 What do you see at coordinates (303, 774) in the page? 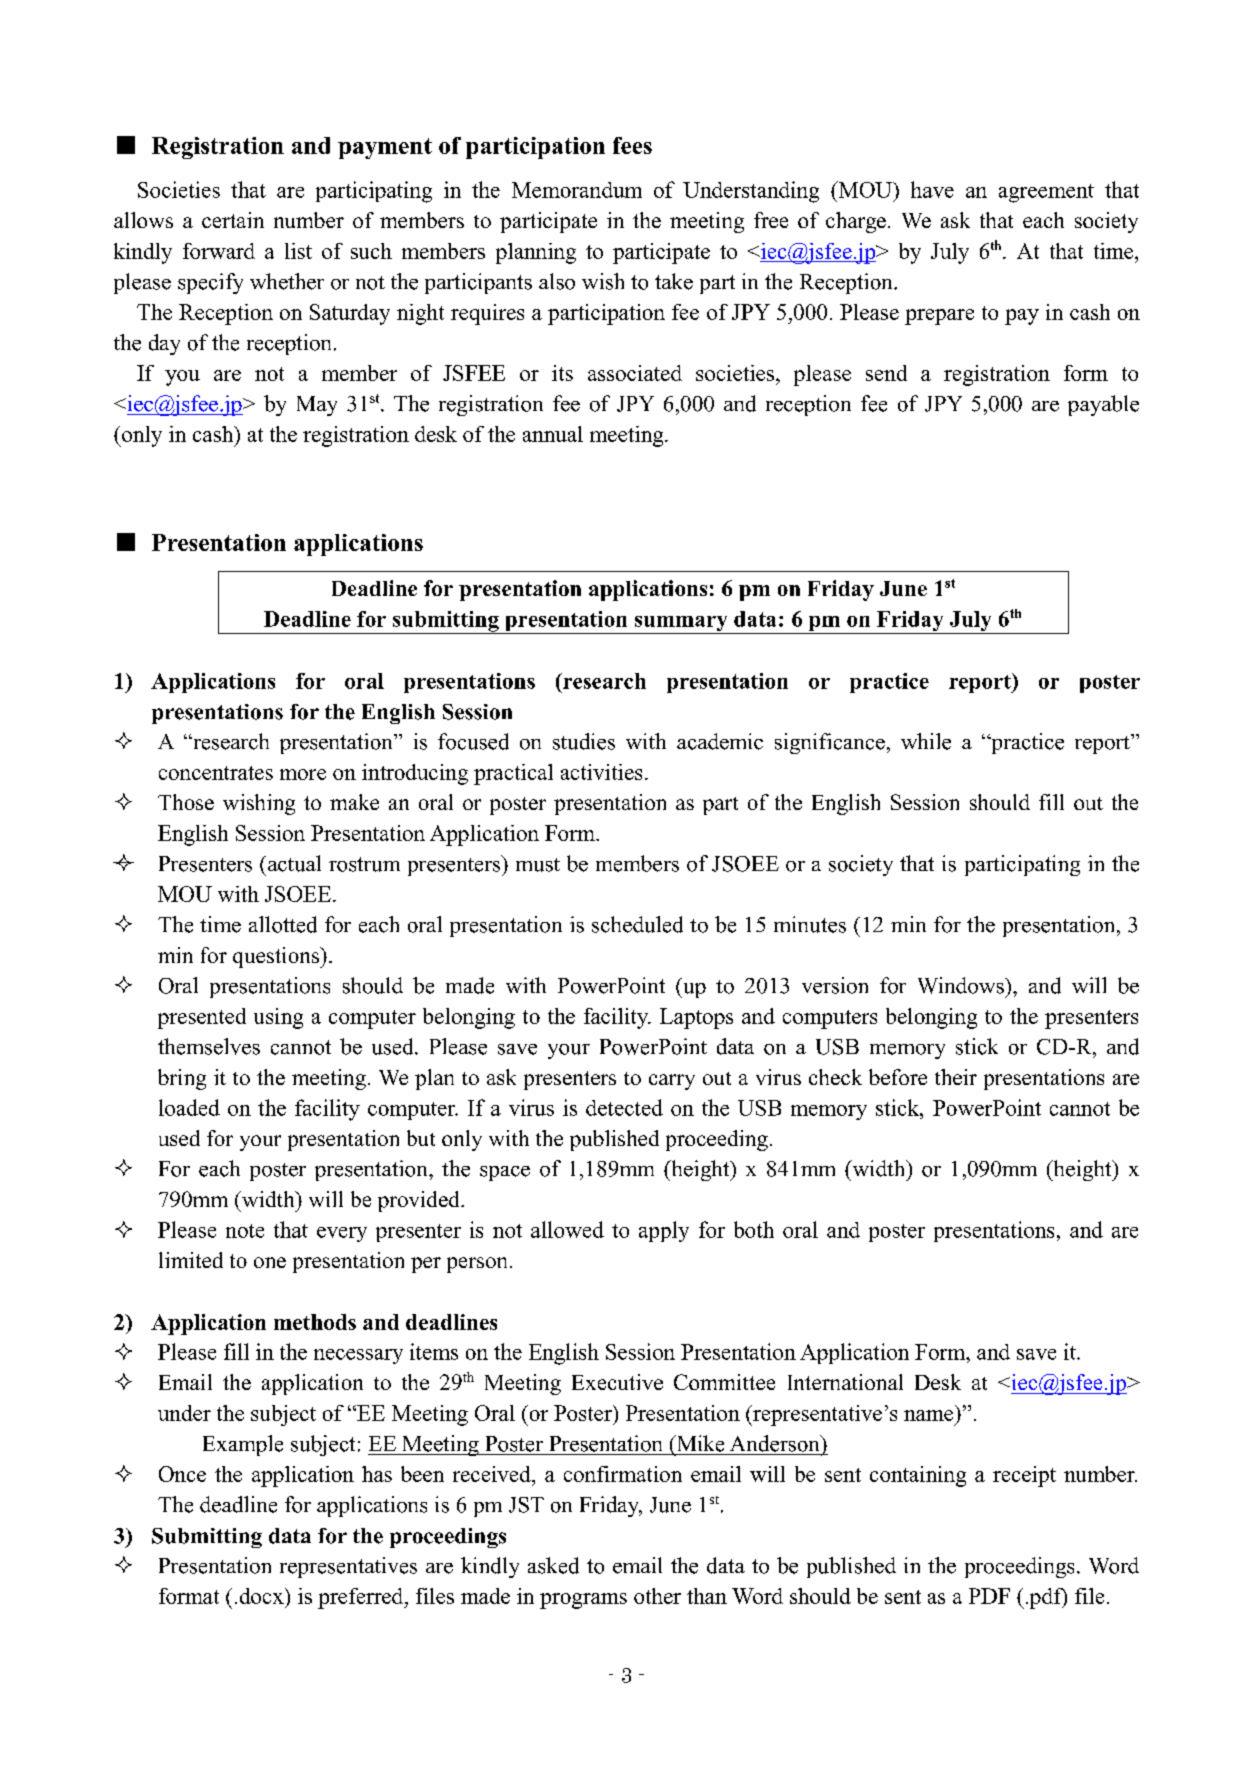
I see `more` at bounding box center [303, 774].
